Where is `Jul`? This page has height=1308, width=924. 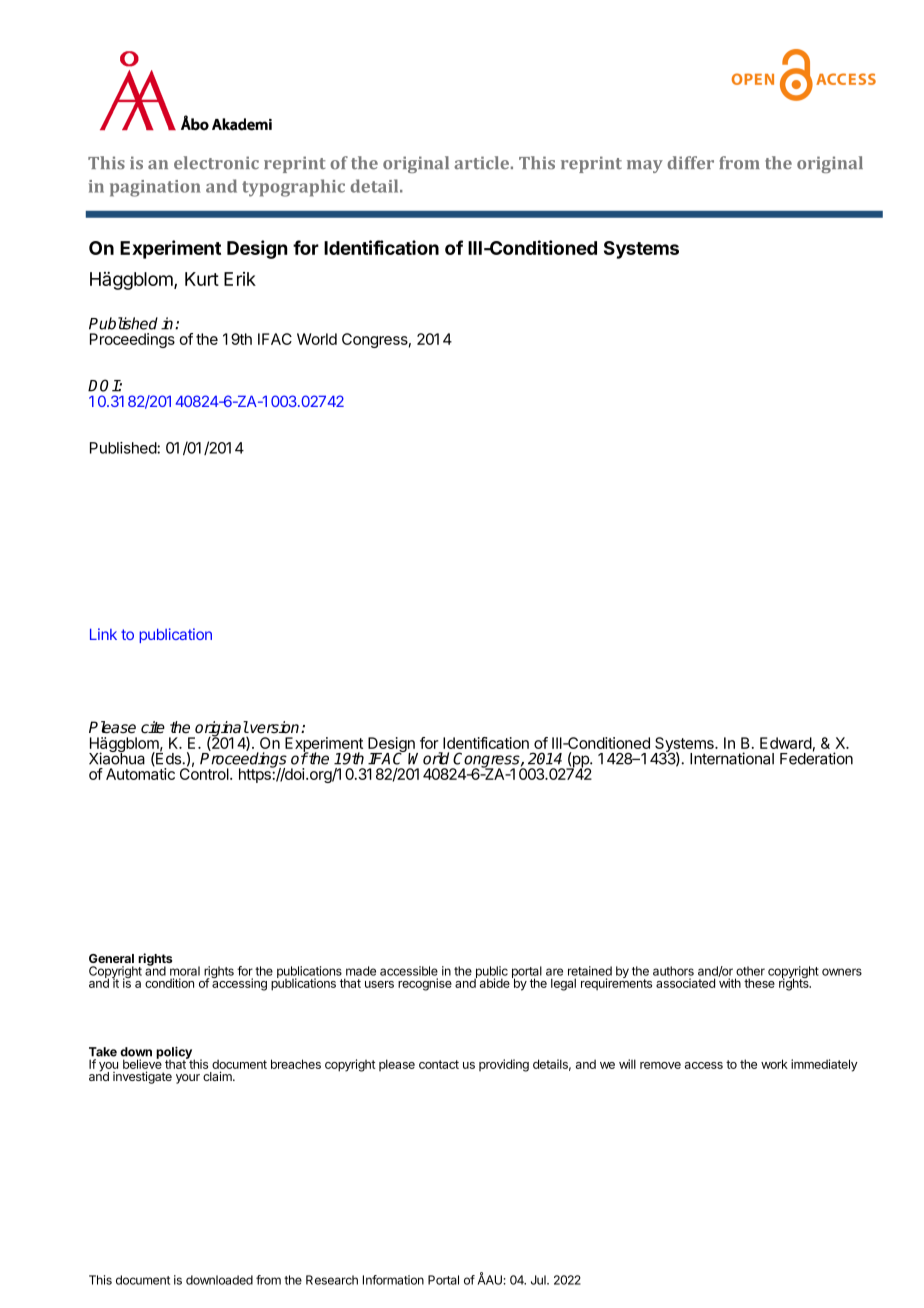 Jul is located at coordinates (539, 1280).
